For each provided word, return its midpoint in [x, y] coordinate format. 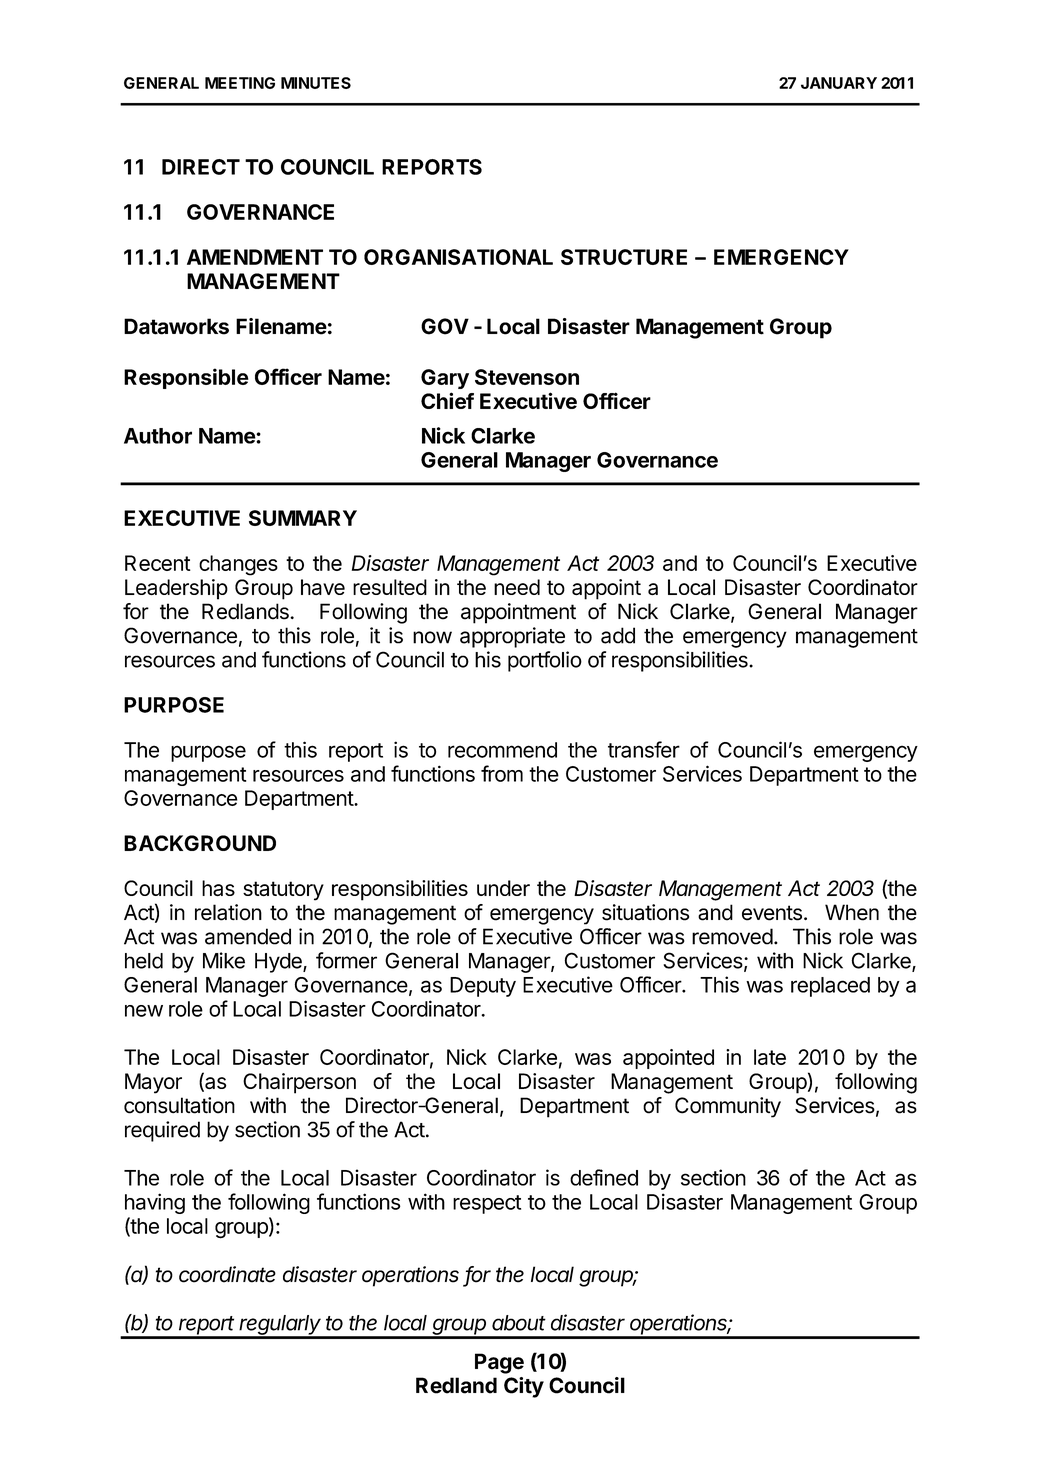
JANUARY [839, 83]
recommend [502, 750]
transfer [644, 749]
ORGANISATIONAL [458, 257]
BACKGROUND [200, 843]
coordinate [227, 1274]
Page [499, 1363]
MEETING [240, 83]
